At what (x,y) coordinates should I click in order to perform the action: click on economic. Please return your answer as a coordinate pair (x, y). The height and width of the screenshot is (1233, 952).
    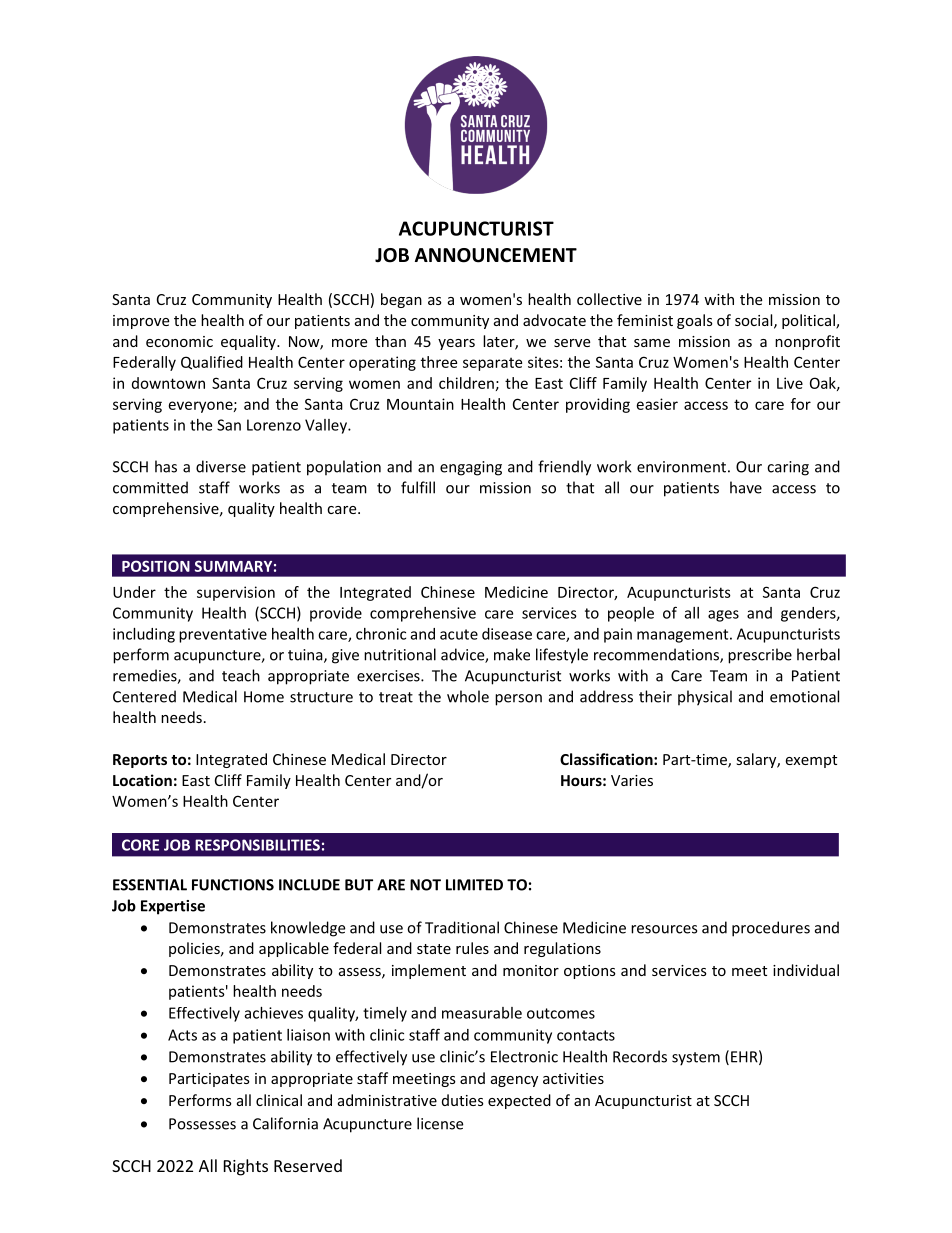
    Looking at the image, I should click on (179, 341).
